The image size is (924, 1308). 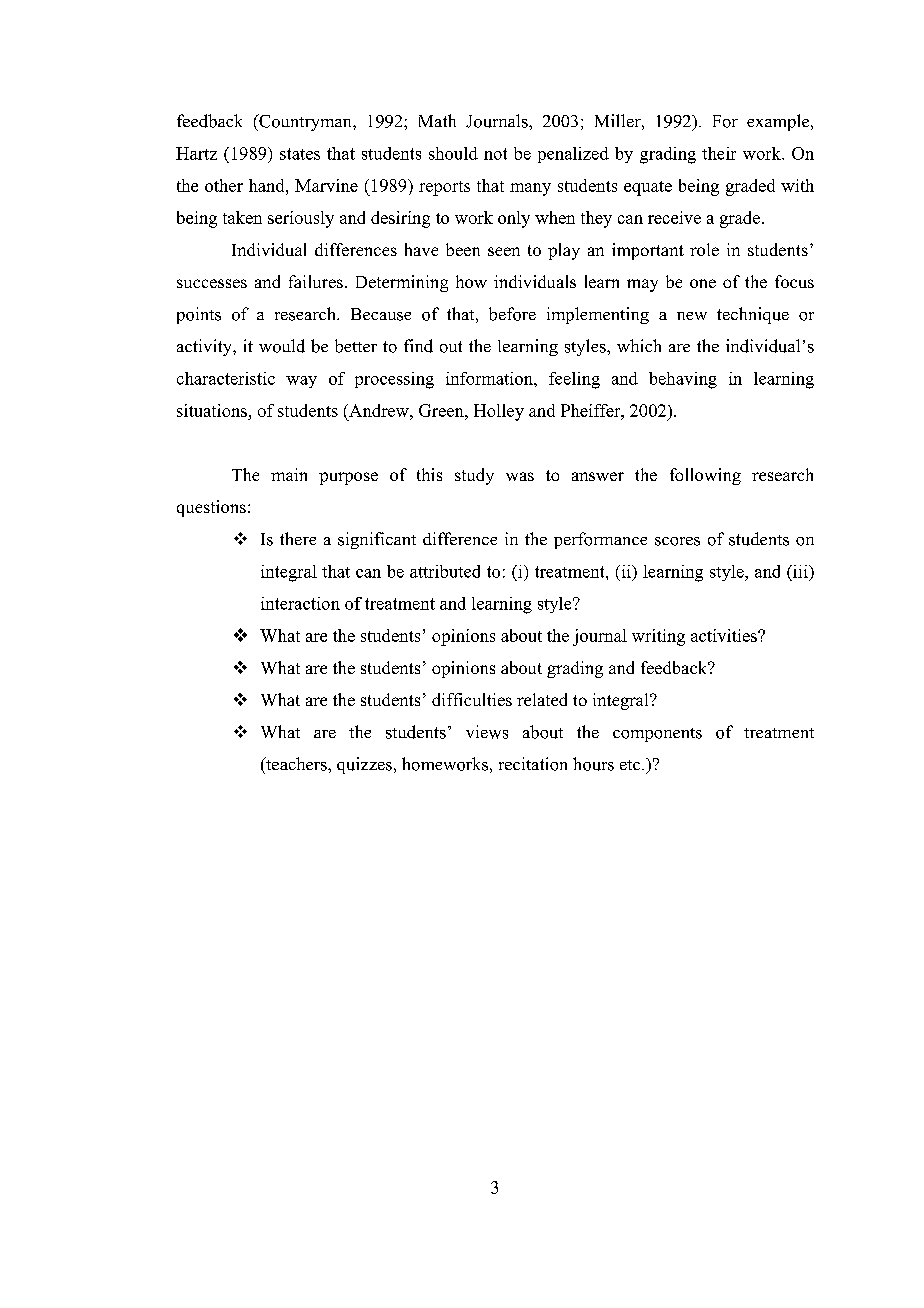 What do you see at coordinates (298, 538) in the page?
I see `there` at bounding box center [298, 538].
